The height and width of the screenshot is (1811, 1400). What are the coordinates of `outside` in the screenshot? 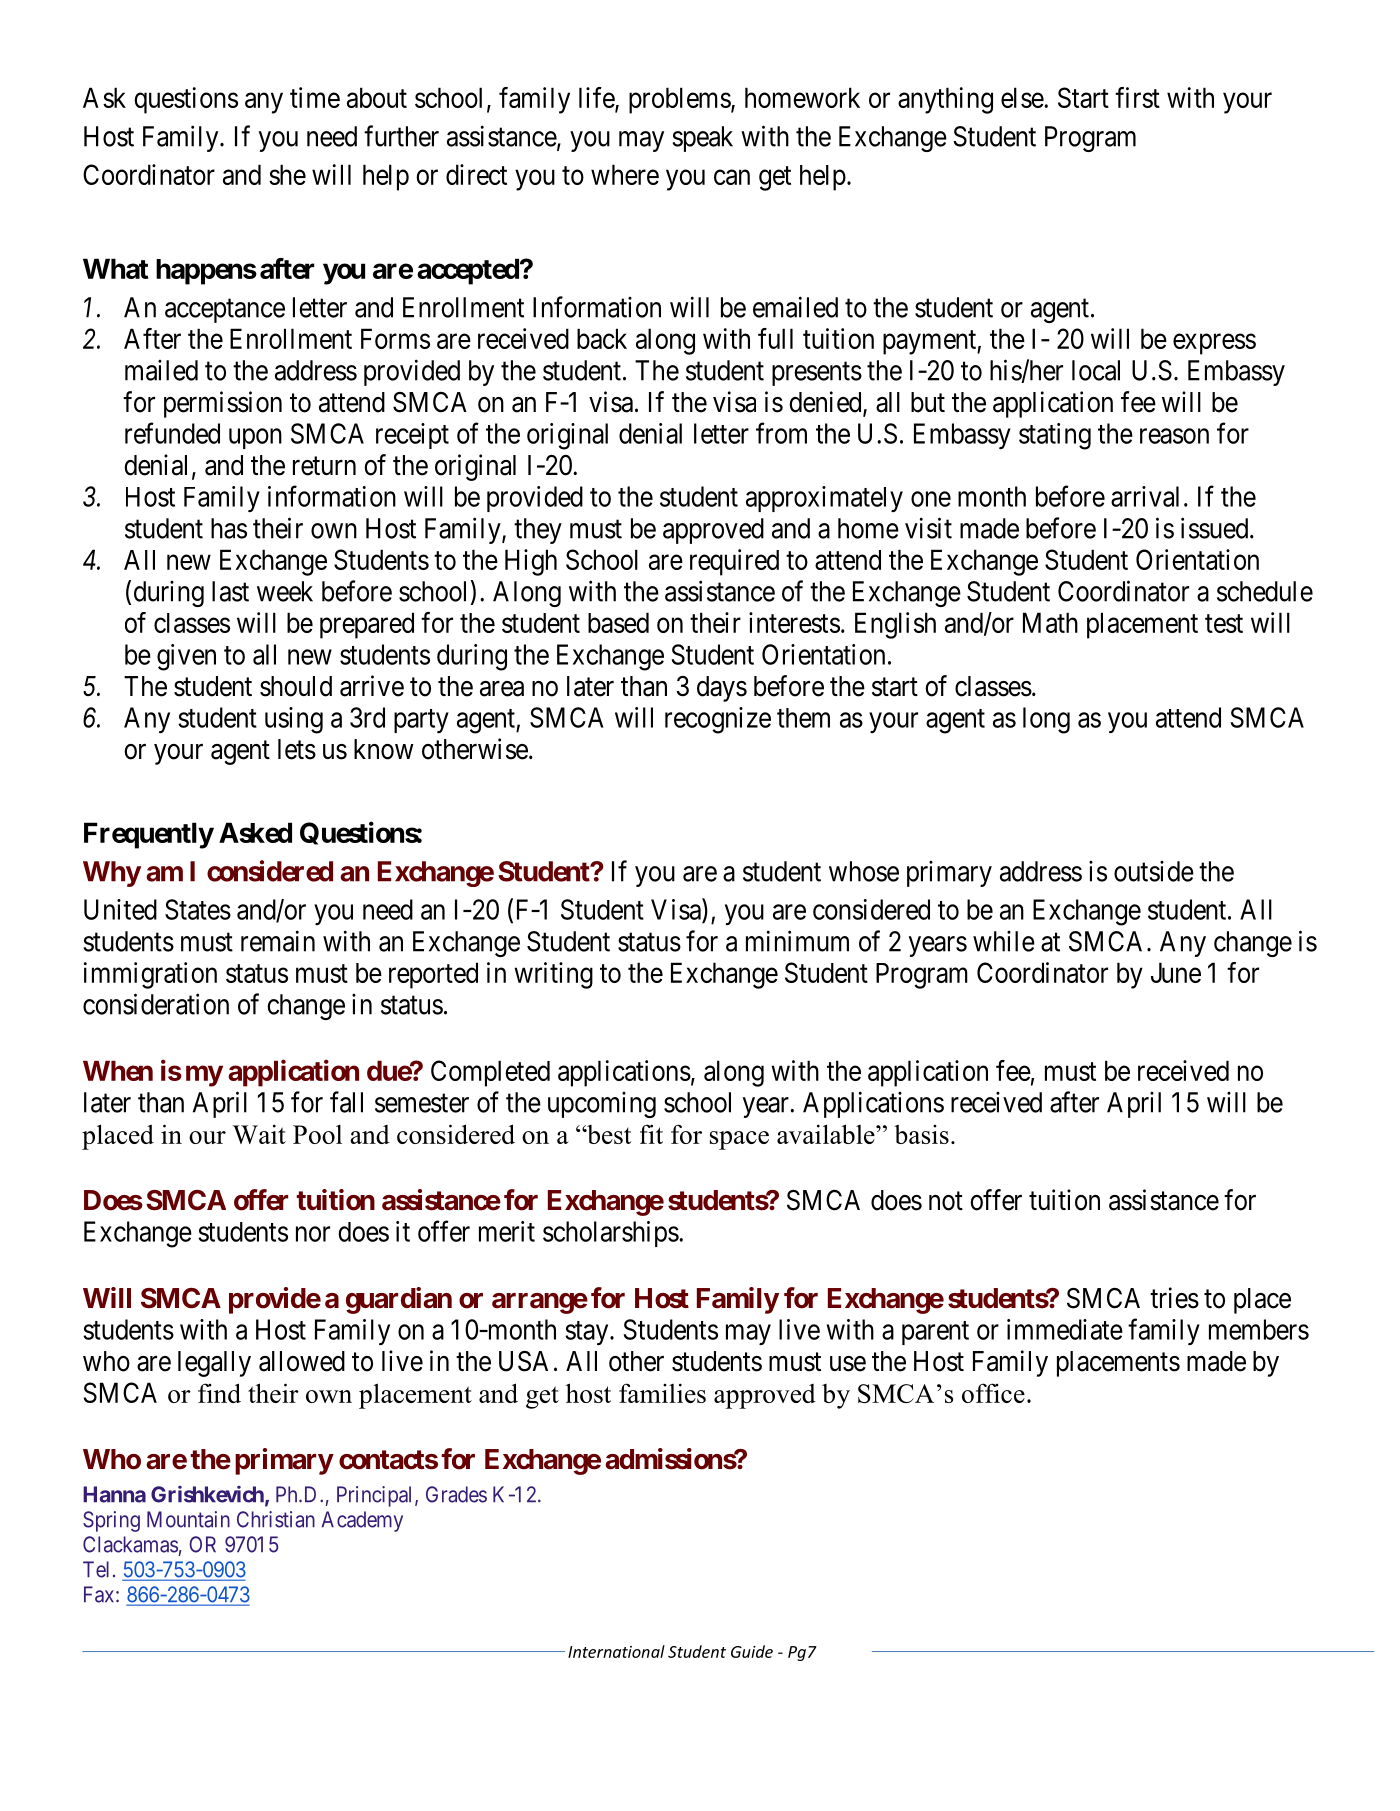 It's located at (1154, 871).
